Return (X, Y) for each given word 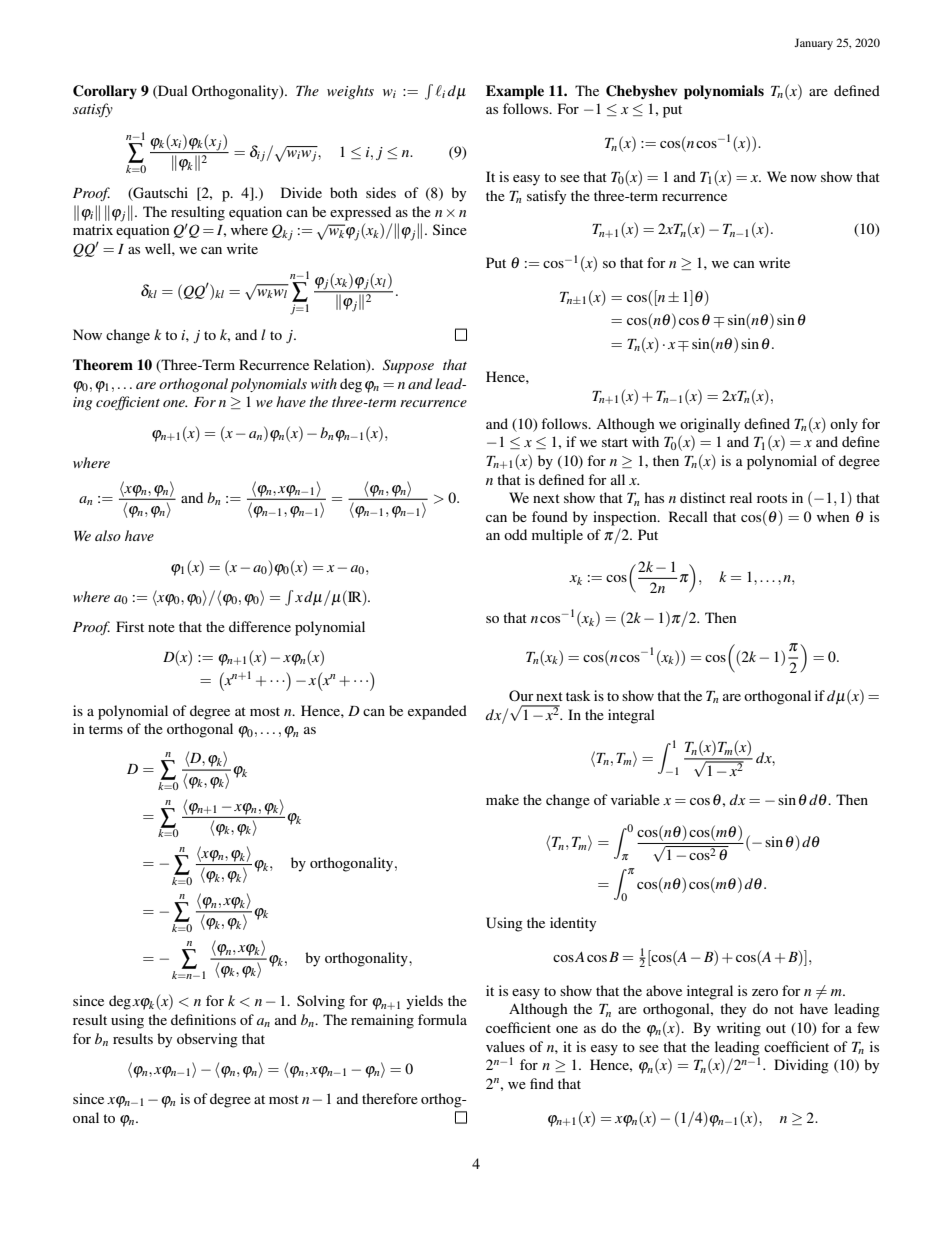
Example (515, 92)
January (813, 44)
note (161, 627)
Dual (172, 91)
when (833, 516)
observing (207, 1040)
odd (515, 534)
